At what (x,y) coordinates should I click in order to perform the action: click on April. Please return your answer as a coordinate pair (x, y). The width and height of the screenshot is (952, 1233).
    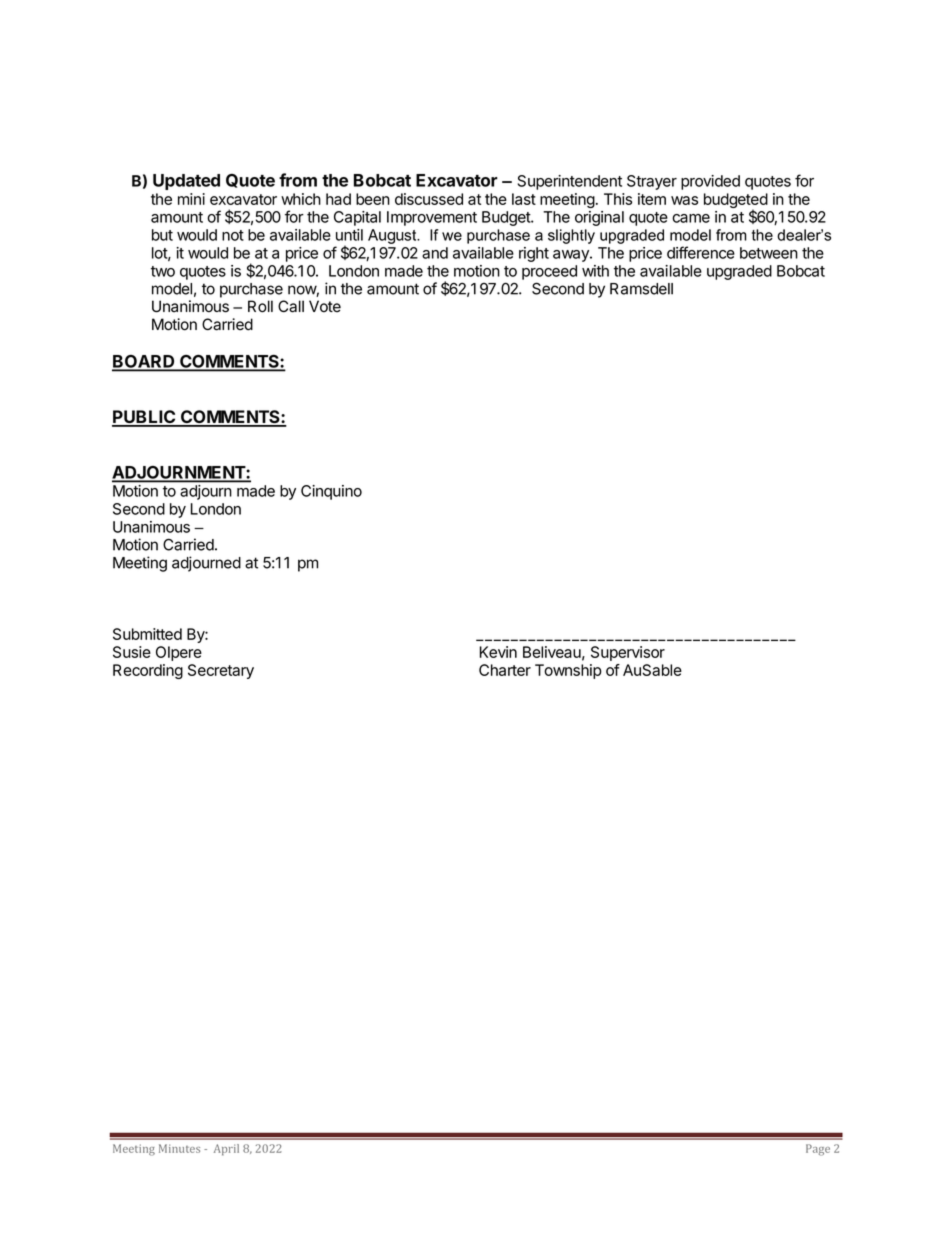
    Looking at the image, I should click on (226, 1150).
